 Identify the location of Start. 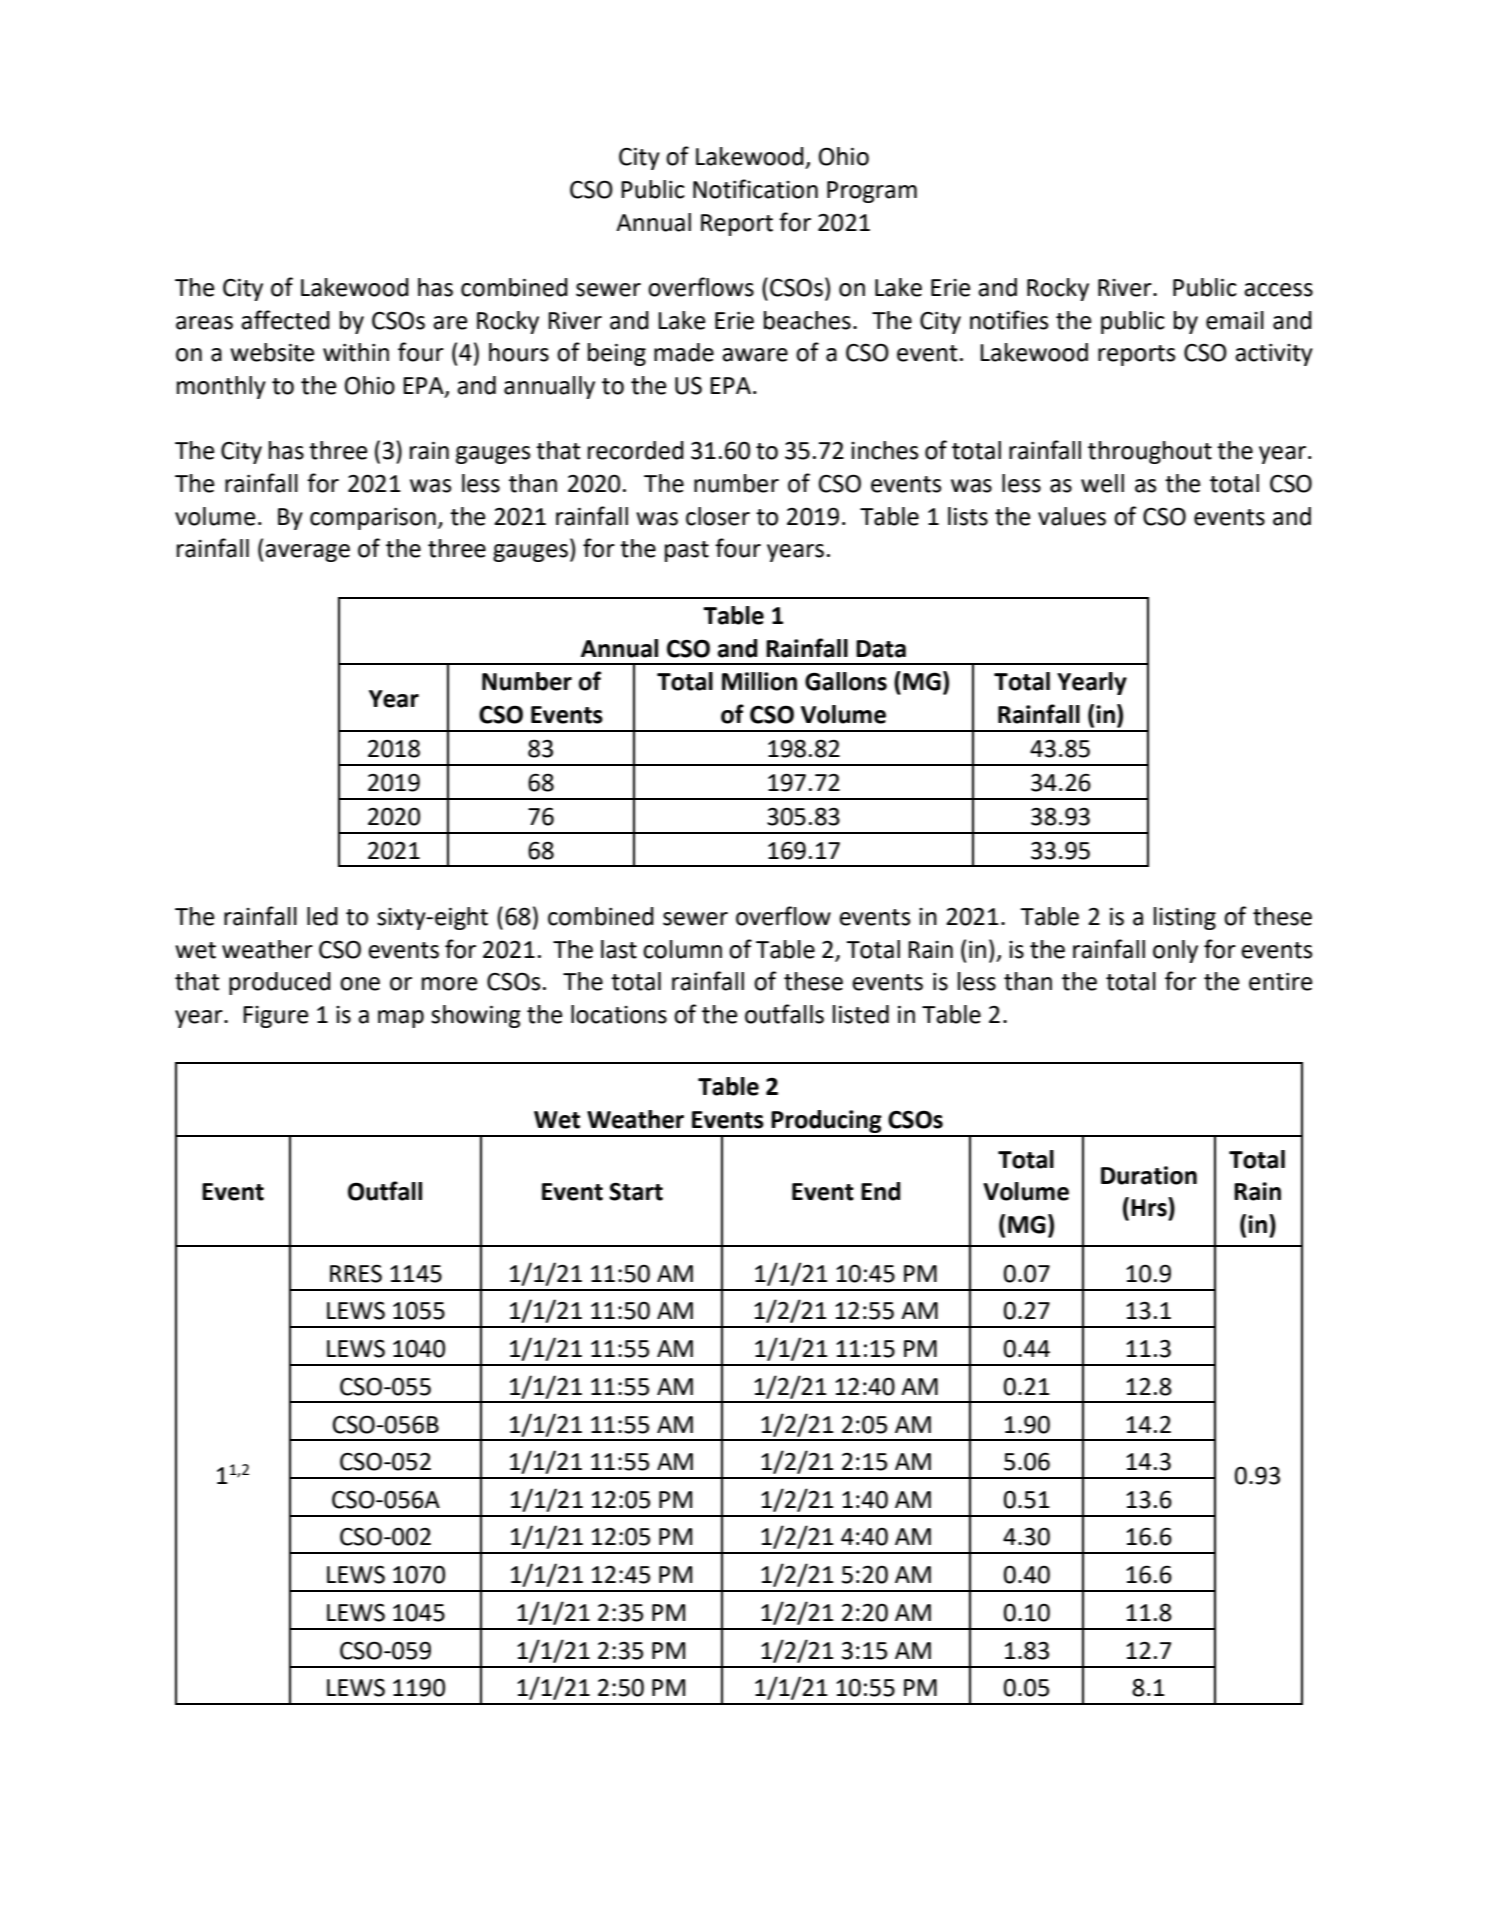
(636, 1191).
